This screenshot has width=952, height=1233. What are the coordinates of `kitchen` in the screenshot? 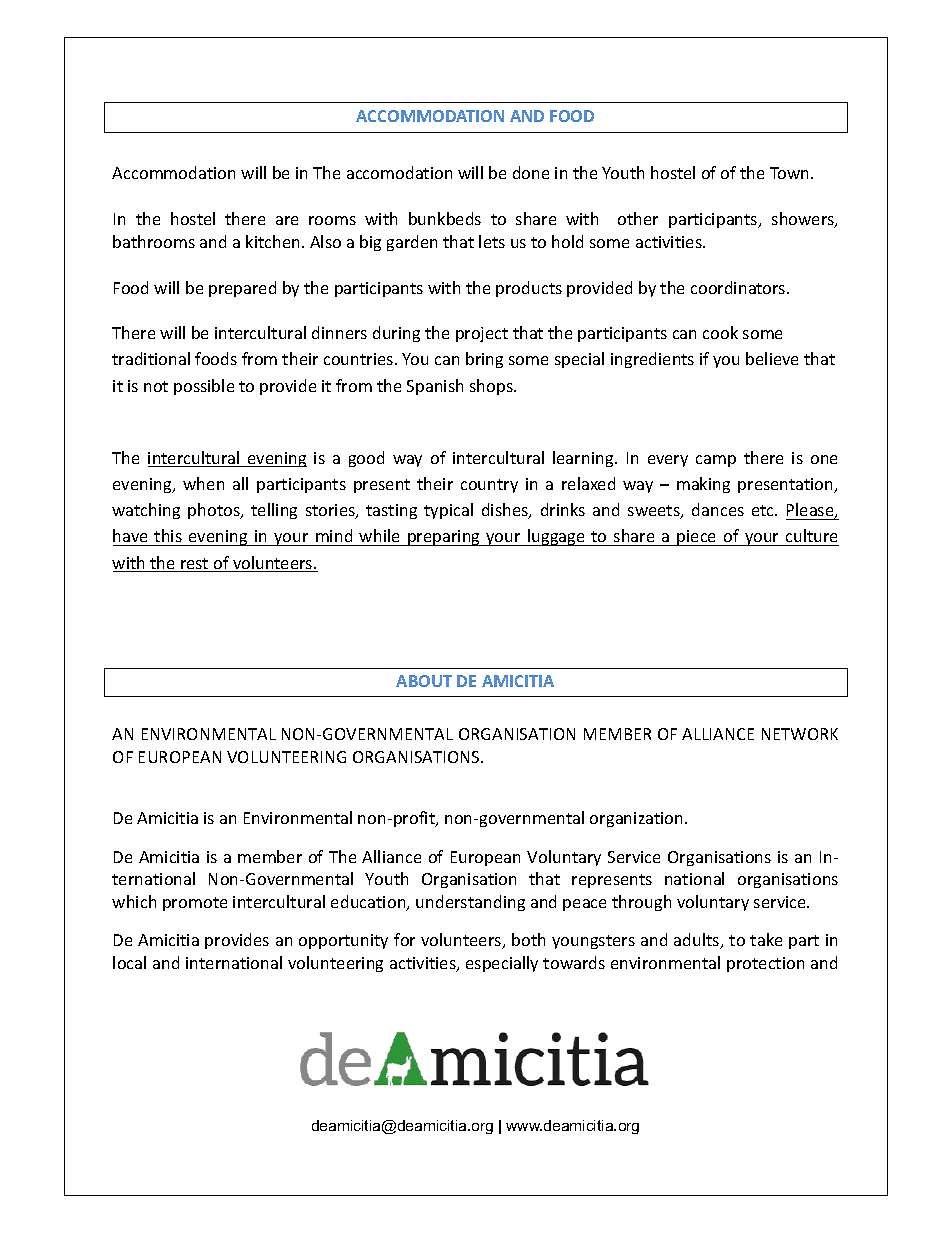 It's located at (272, 241).
